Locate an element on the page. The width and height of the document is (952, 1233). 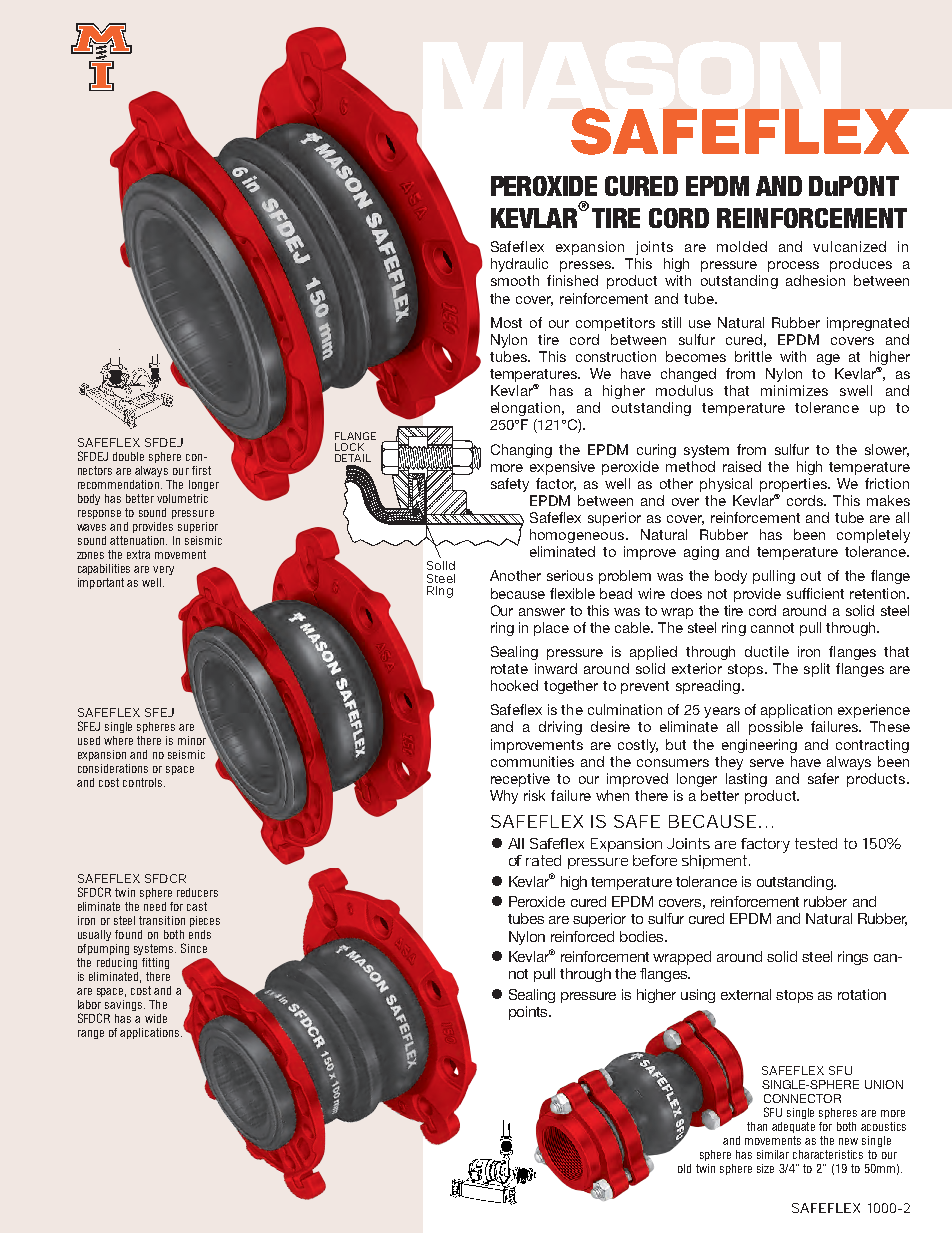
pieces is located at coordinates (205, 921).
